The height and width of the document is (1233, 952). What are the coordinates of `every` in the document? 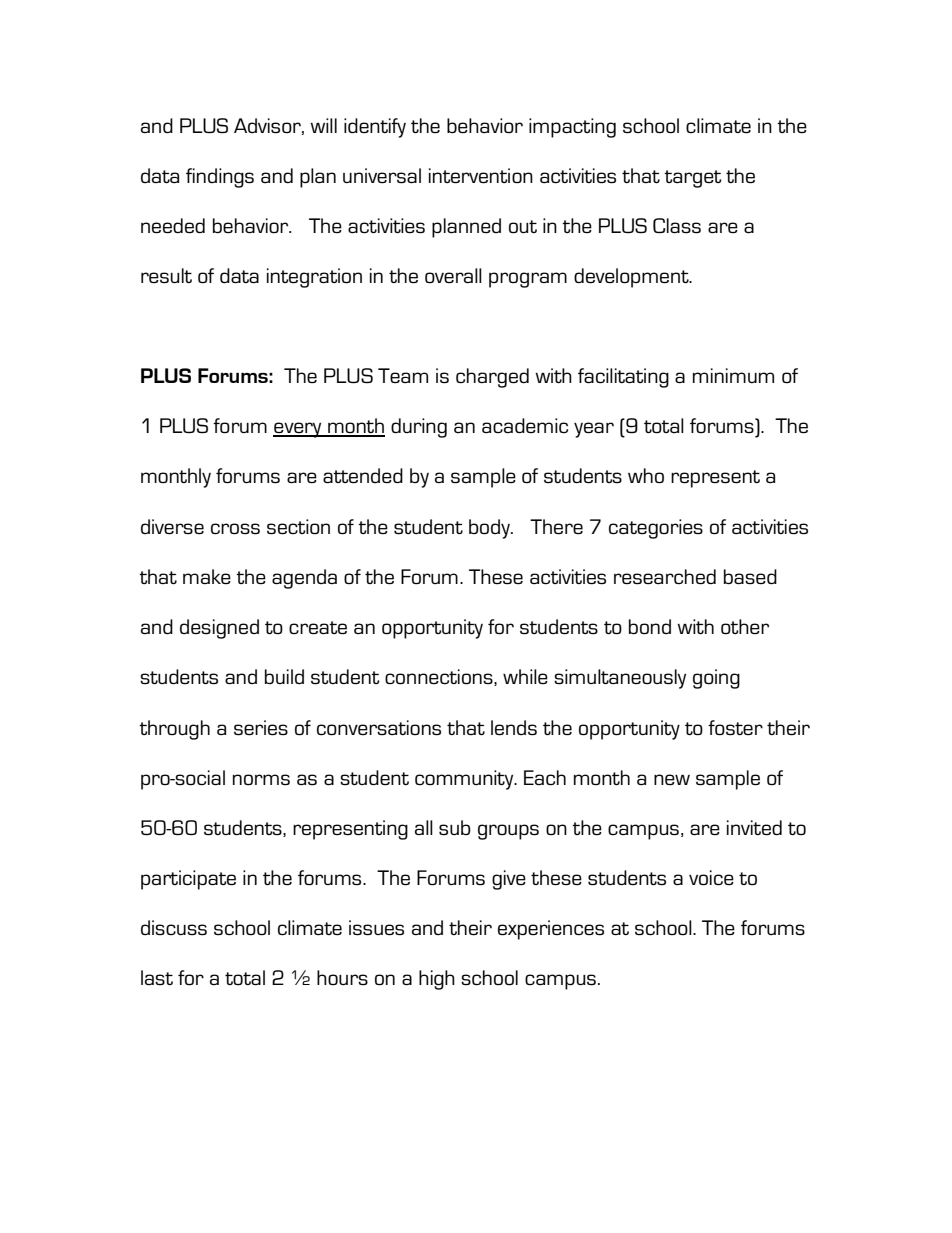 It's located at (298, 430).
